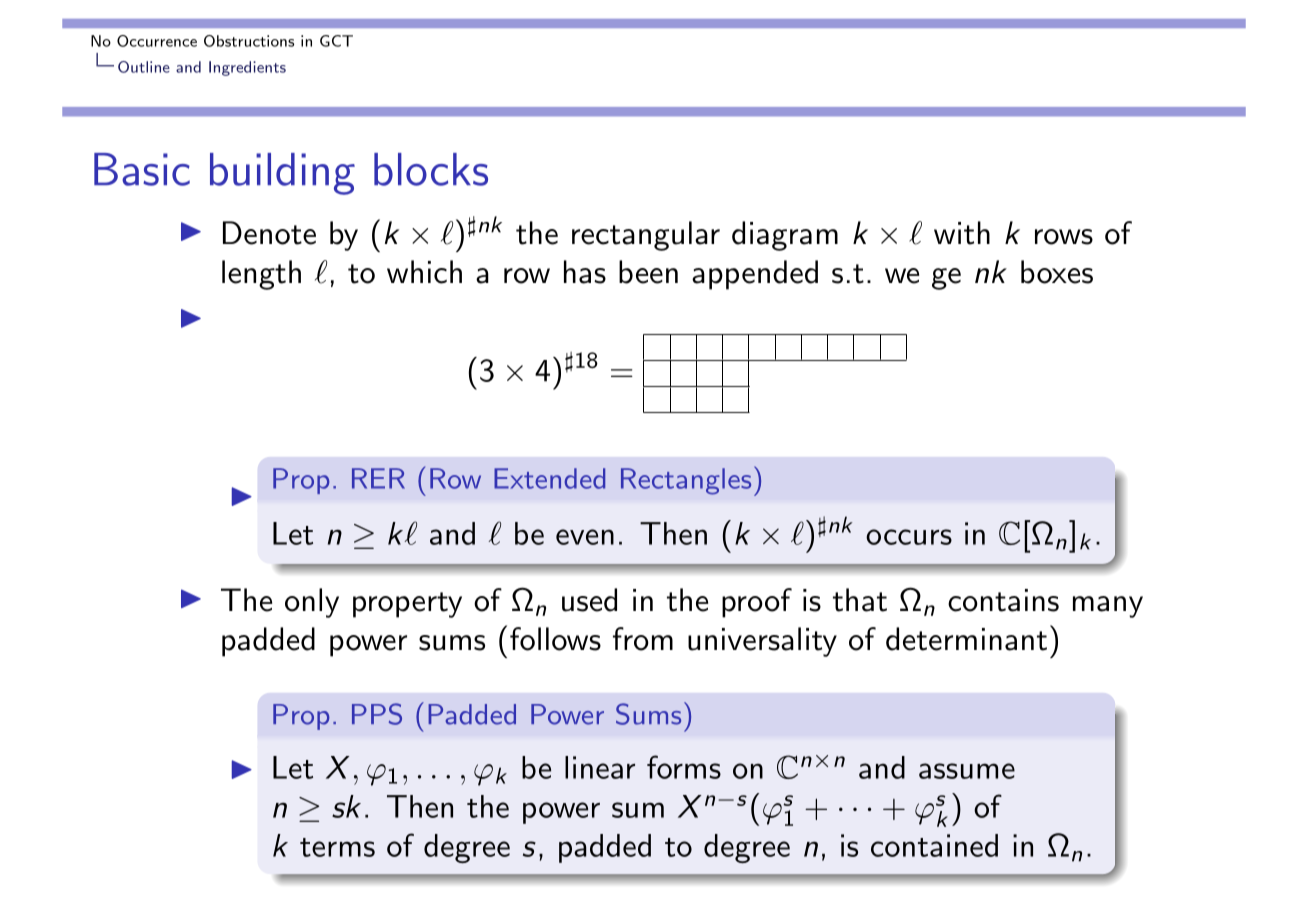 This screenshot has height=924, width=1308. What do you see at coordinates (646, 236) in the screenshot?
I see `rectangular` at bounding box center [646, 236].
